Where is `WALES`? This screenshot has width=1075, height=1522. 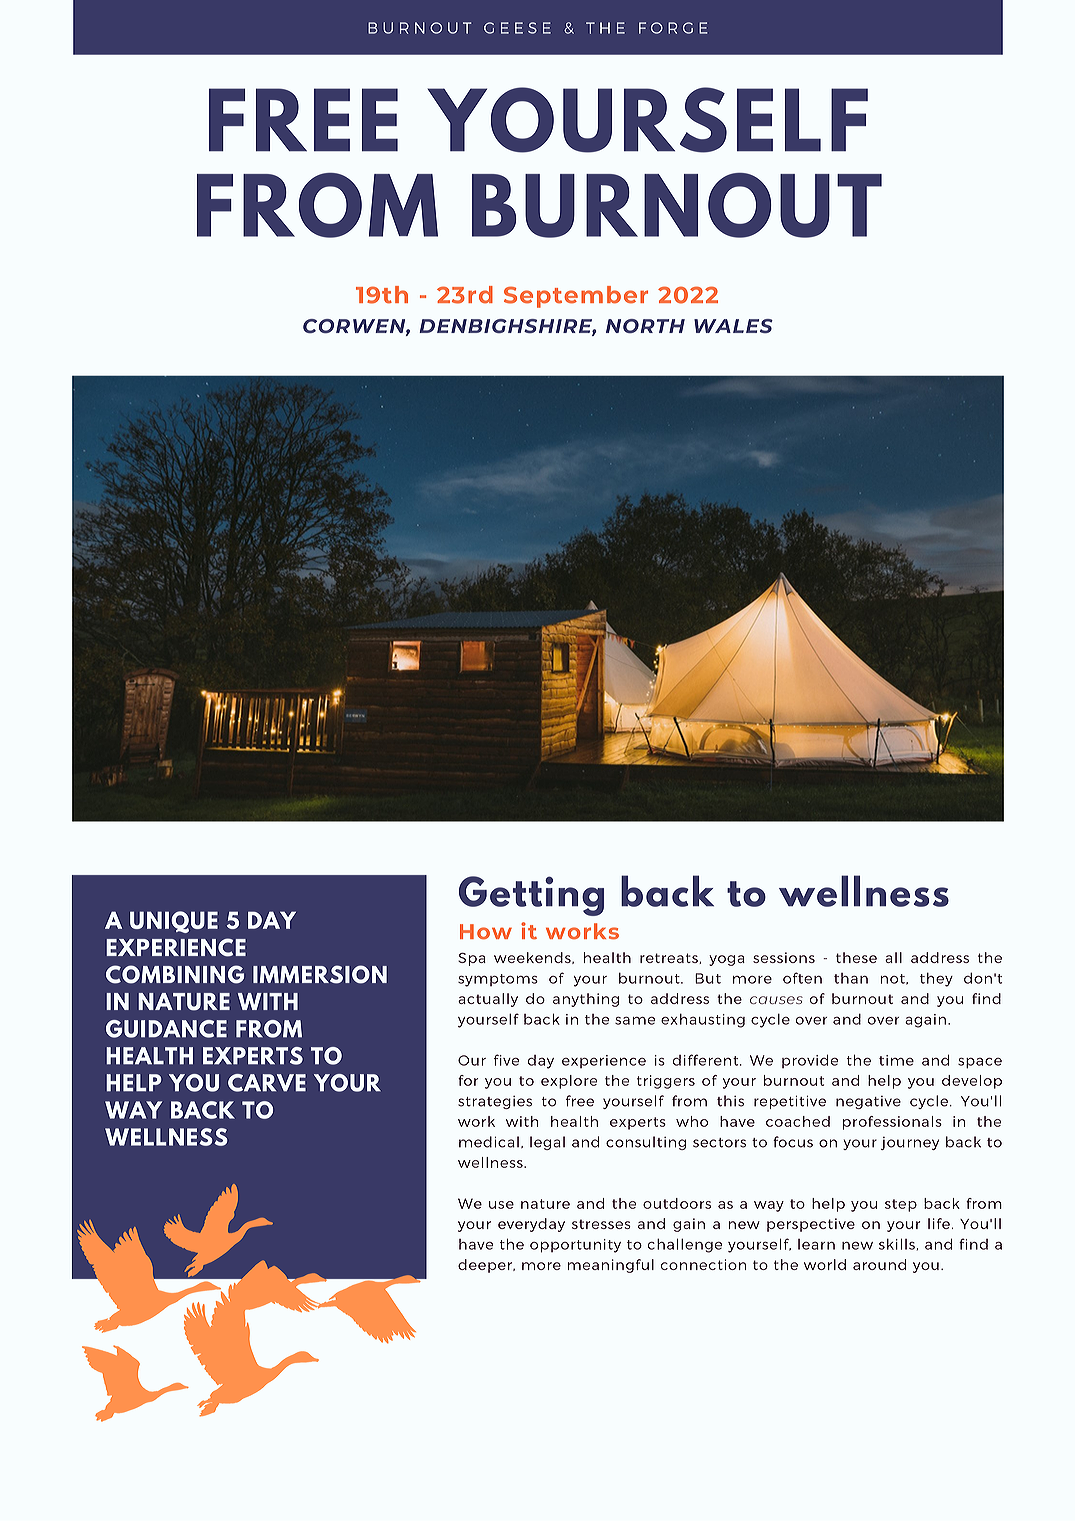
WALES is located at coordinates (733, 326).
